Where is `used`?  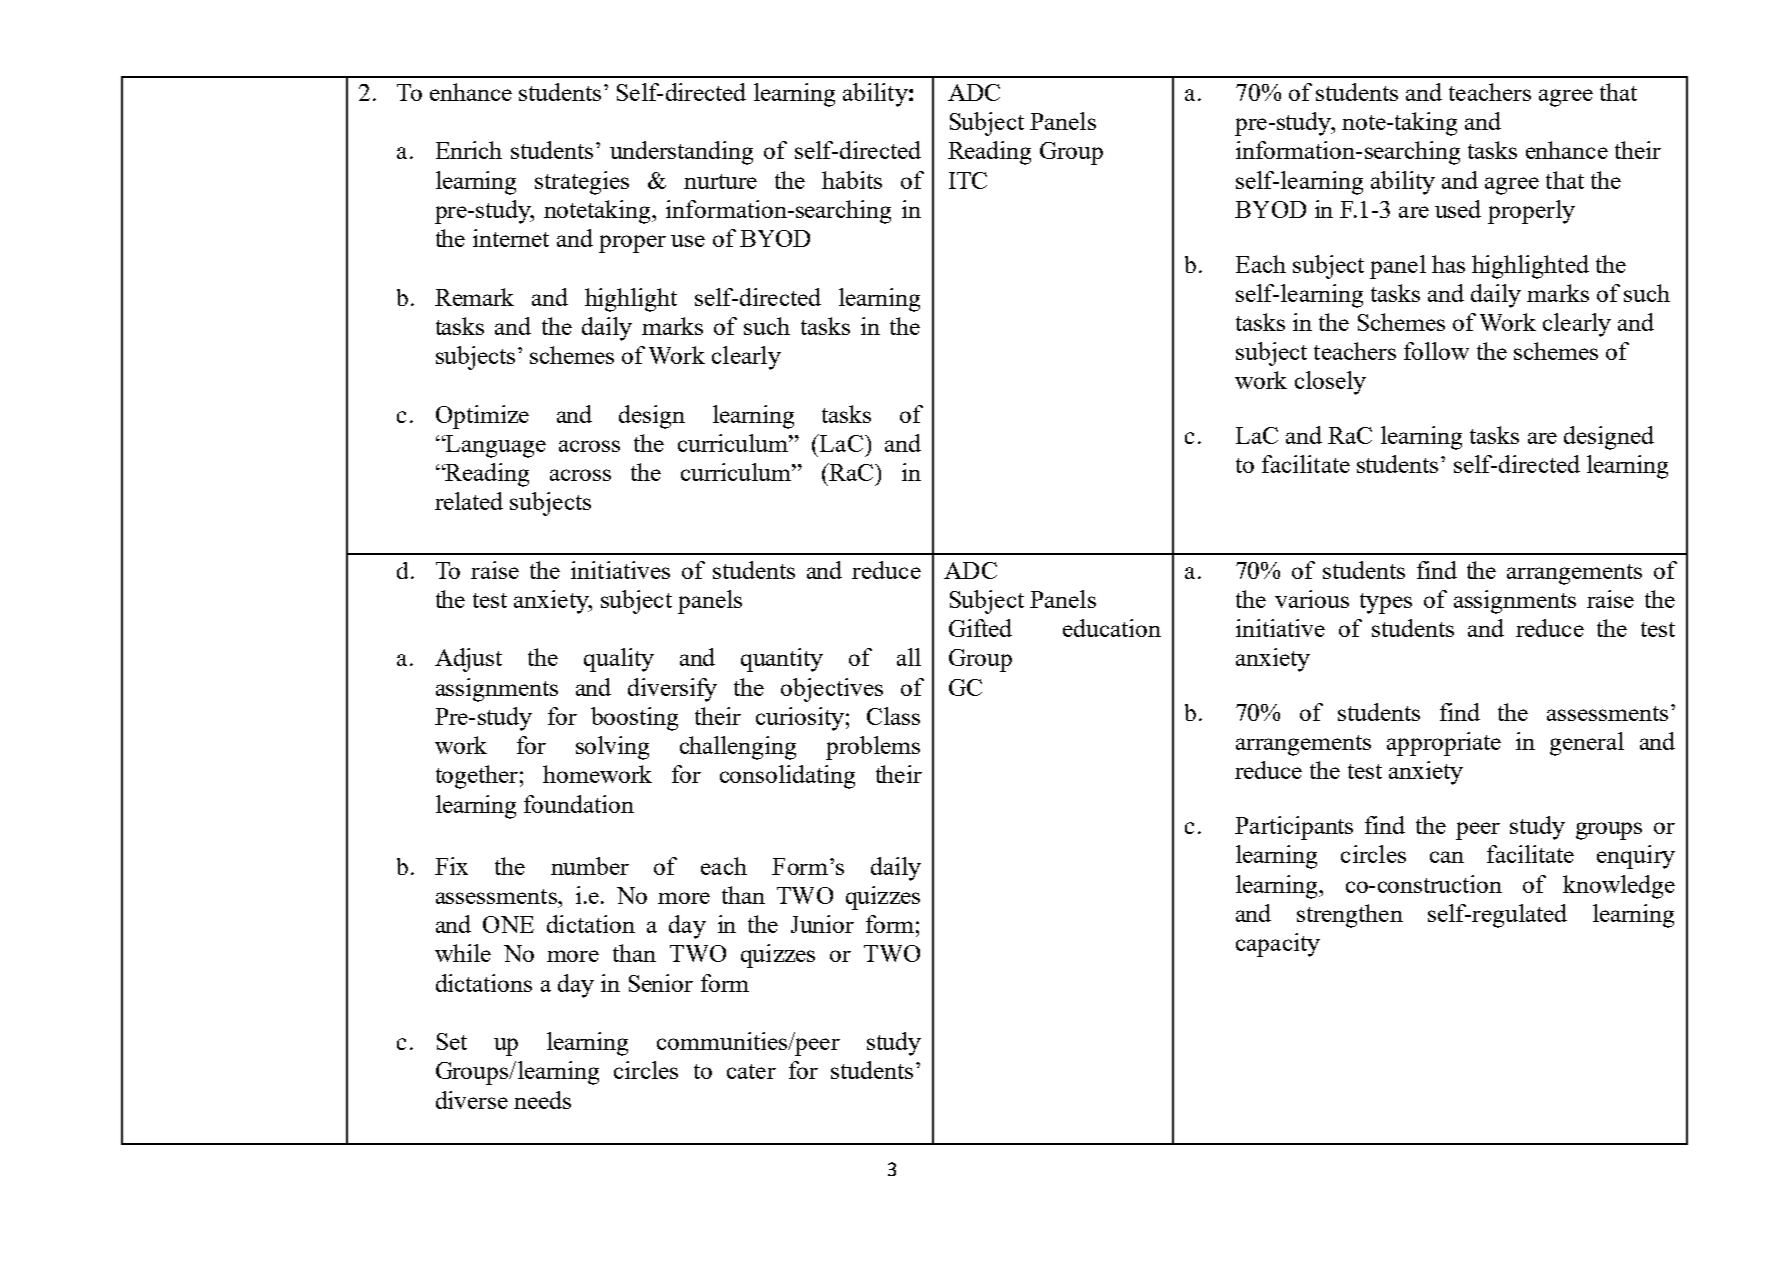 used is located at coordinates (1458, 209).
